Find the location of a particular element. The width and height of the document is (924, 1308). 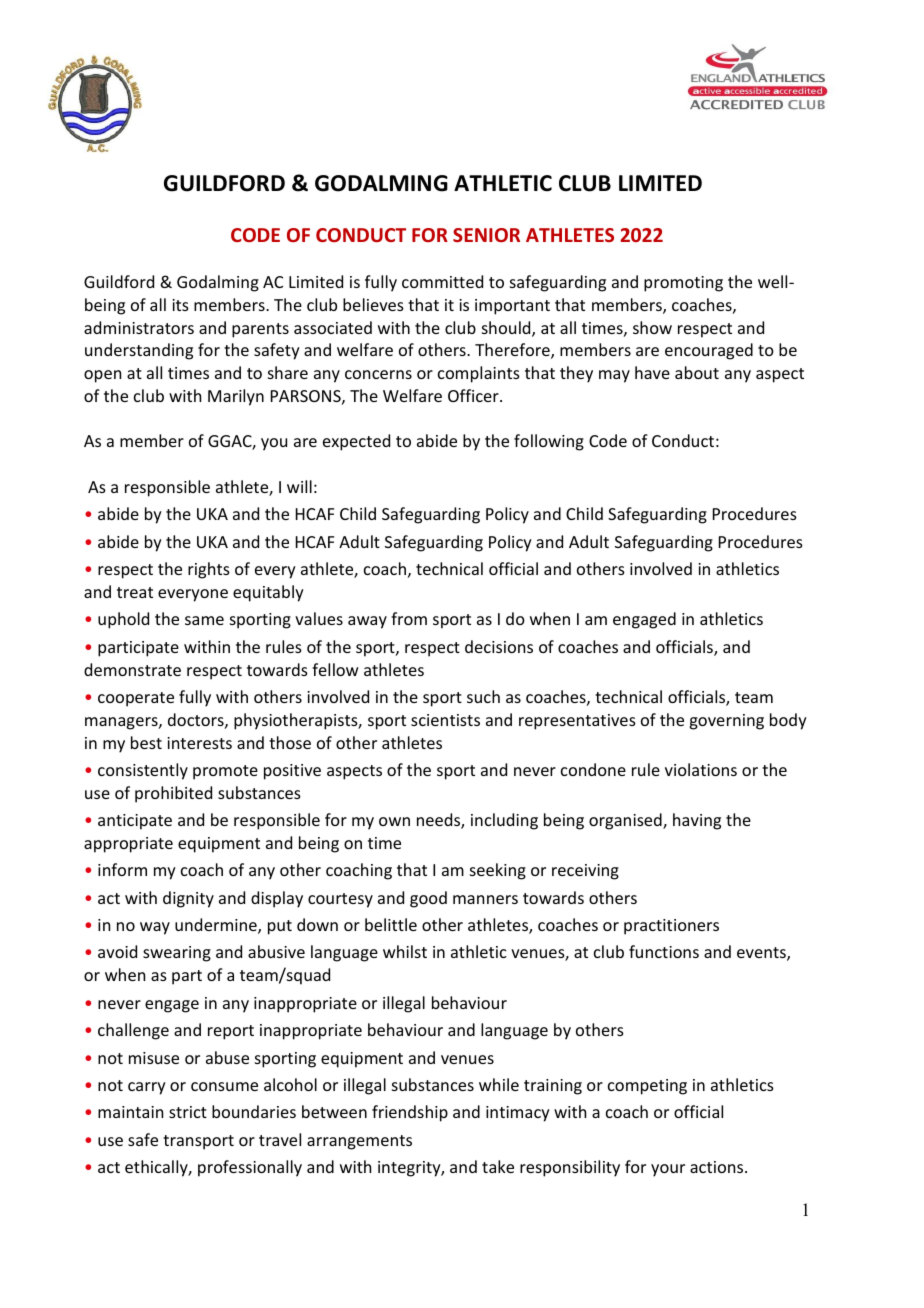

its is located at coordinates (180, 305).
